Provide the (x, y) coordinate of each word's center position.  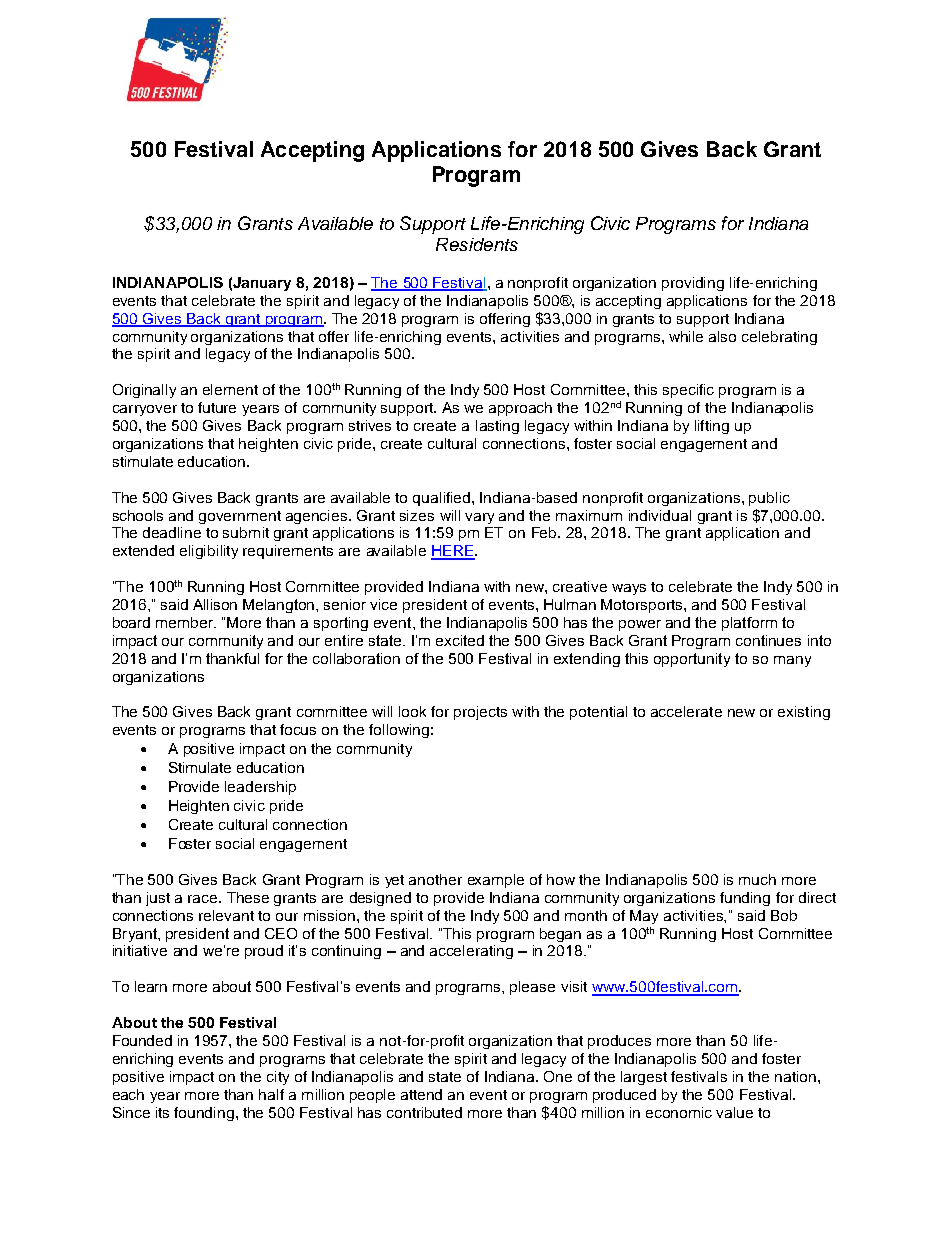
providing (693, 284)
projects (480, 713)
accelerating (471, 952)
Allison (215, 604)
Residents (477, 244)
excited (460, 640)
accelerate (686, 711)
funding (745, 899)
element (230, 389)
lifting (712, 427)
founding (204, 1114)
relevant (226, 915)
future (217, 407)
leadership (260, 788)
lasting (497, 427)
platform (749, 624)
